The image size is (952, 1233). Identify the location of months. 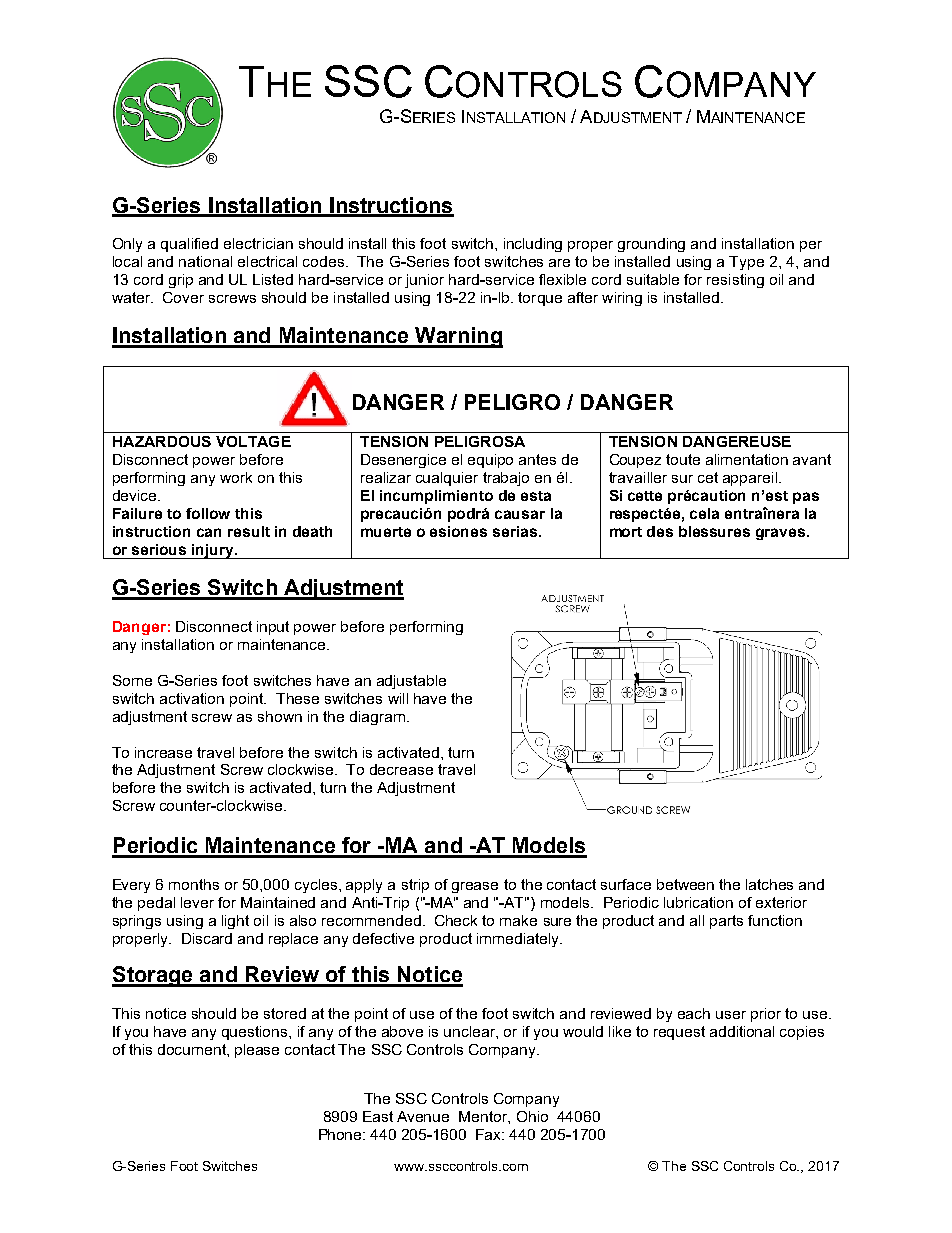
(194, 884).
